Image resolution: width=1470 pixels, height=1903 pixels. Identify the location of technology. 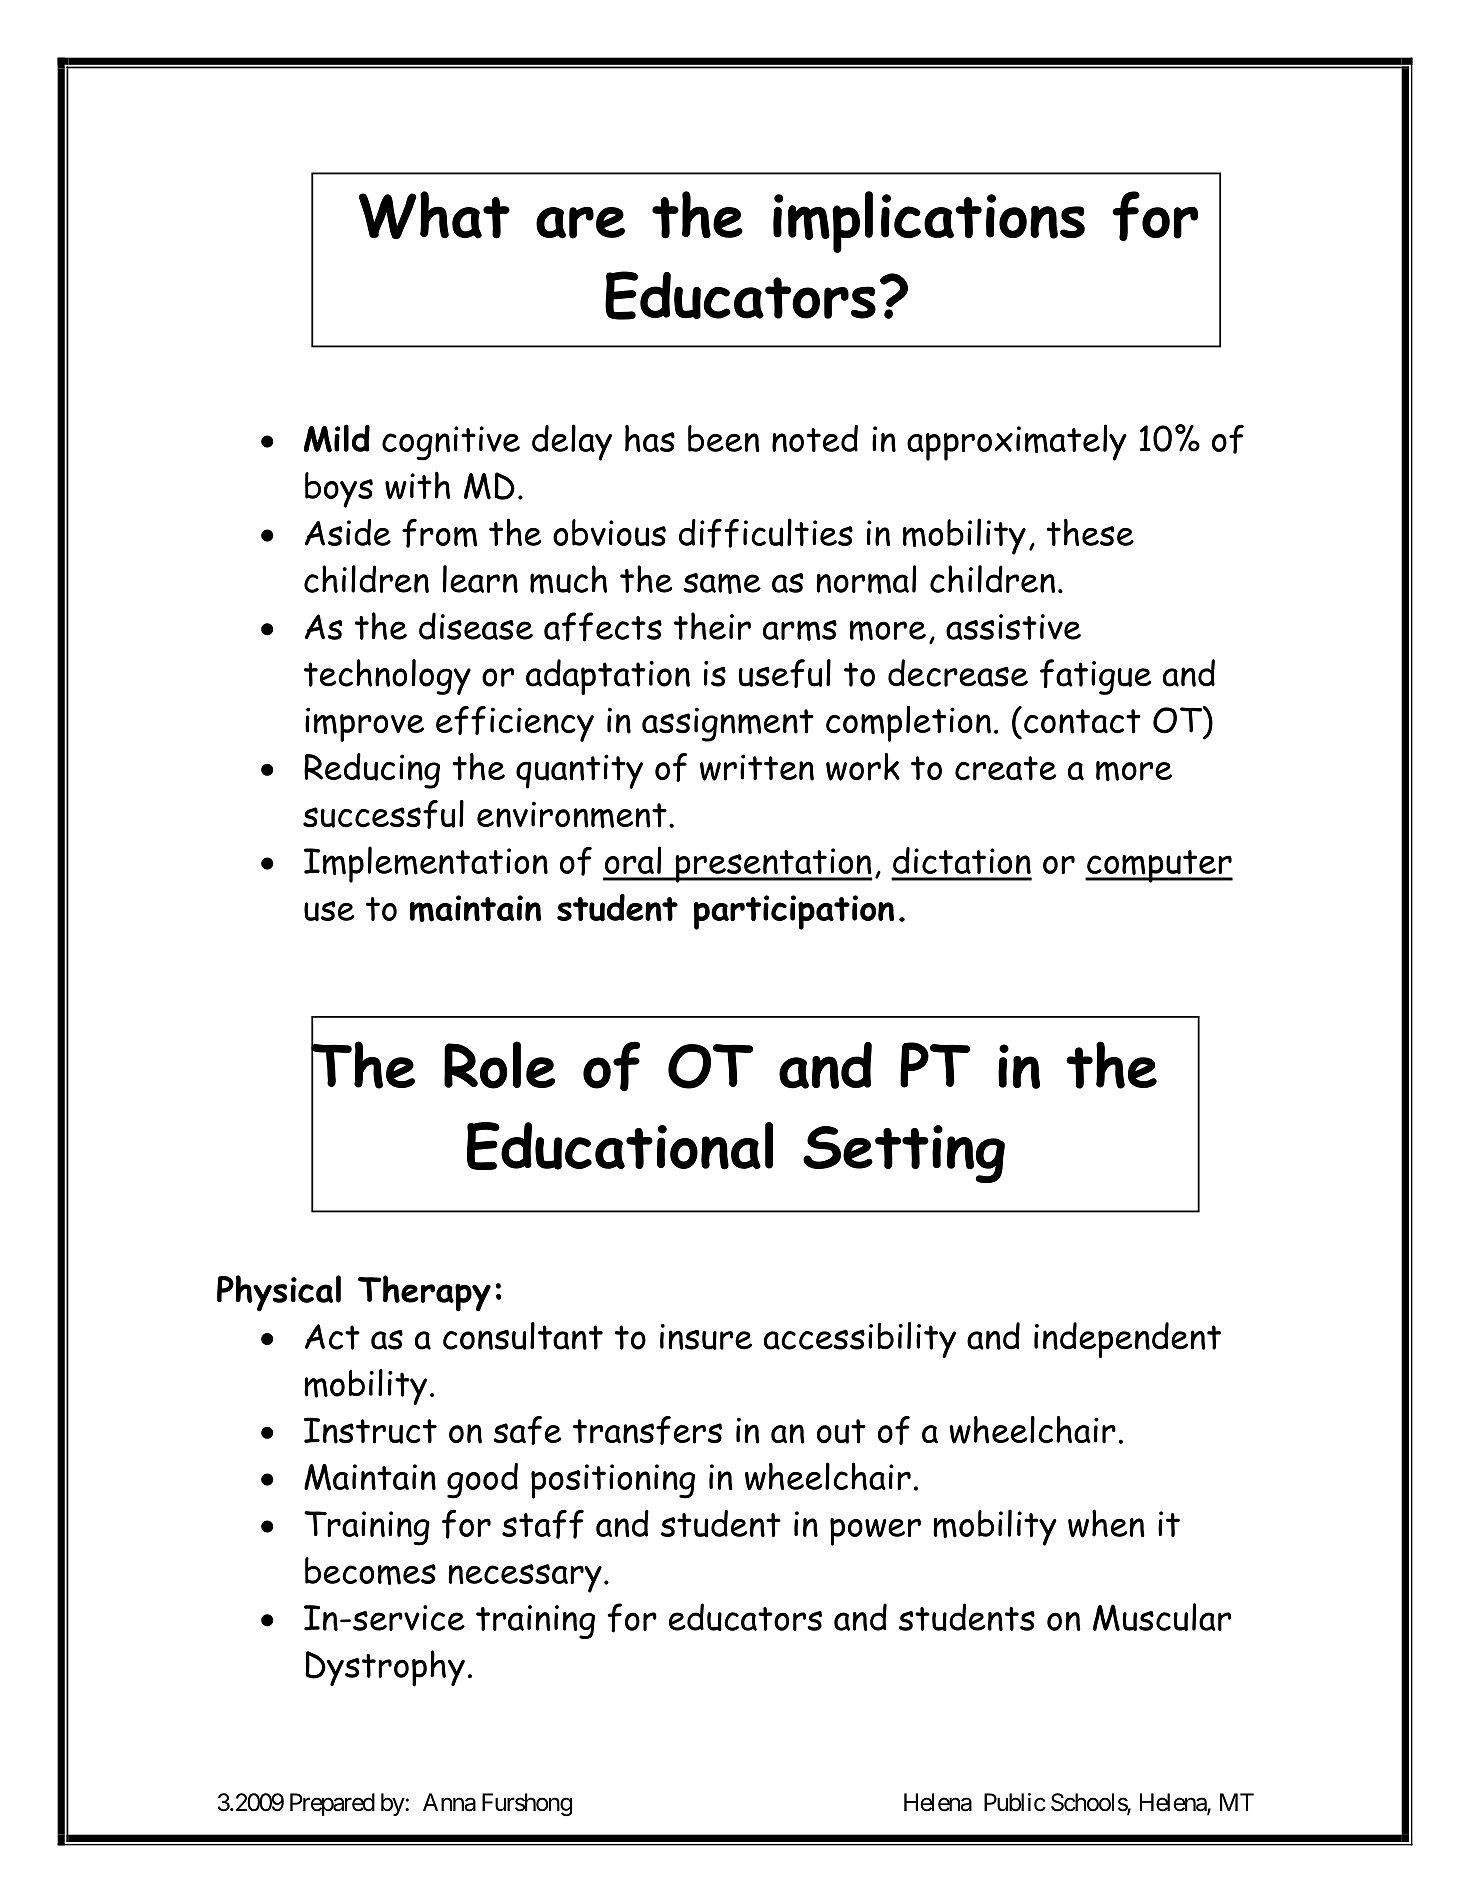
(387, 677).
